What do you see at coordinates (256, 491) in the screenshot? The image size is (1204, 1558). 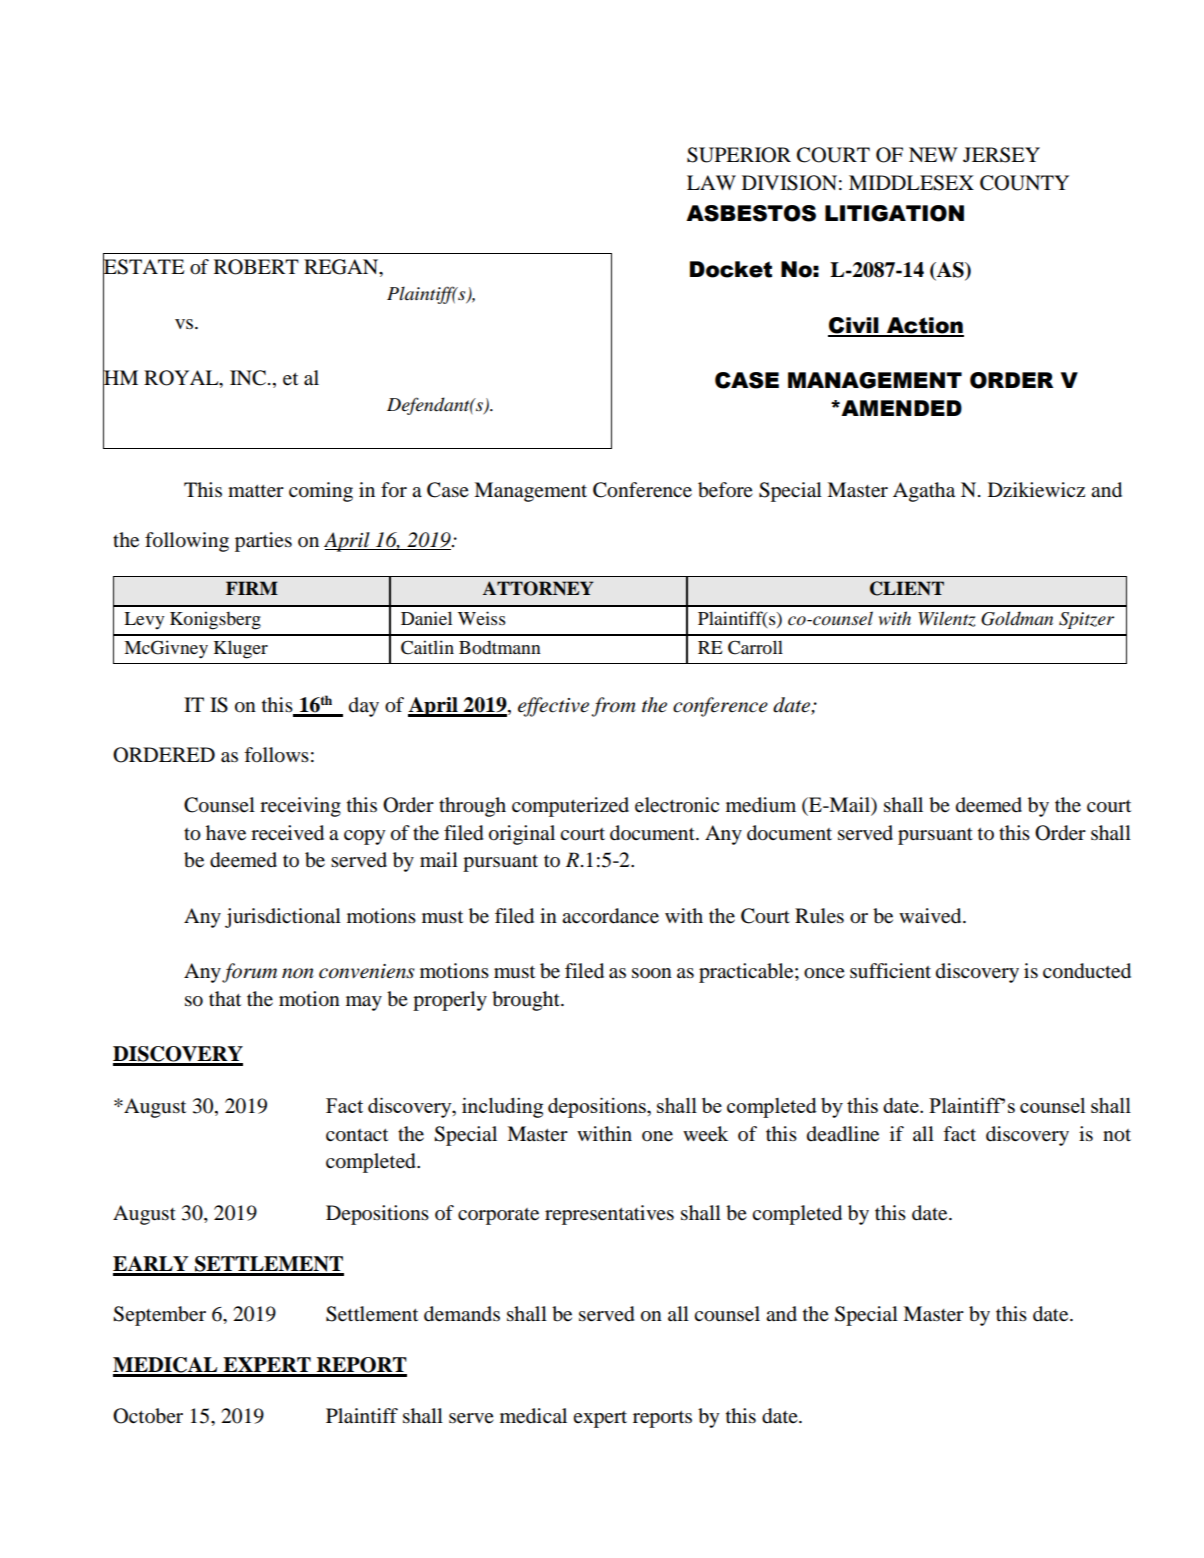 I see `matter` at bounding box center [256, 491].
